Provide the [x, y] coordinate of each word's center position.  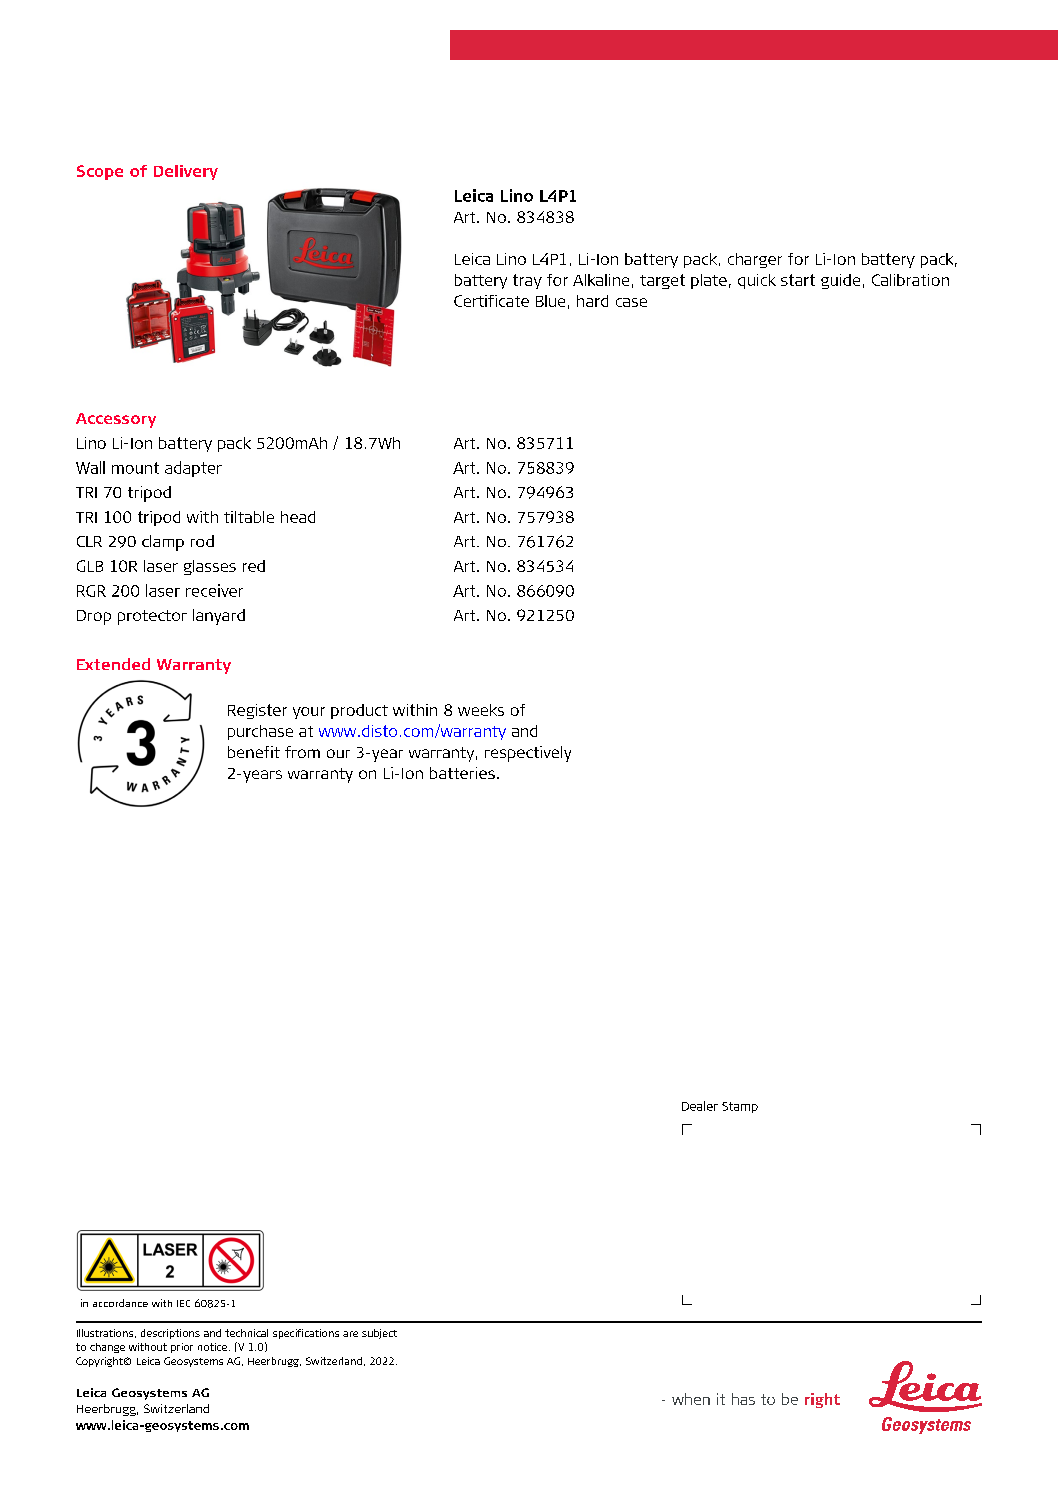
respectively [528, 754]
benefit [254, 752]
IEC [183, 1303]
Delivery [186, 172]
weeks [481, 710]
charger [755, 260]
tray [527, 281]
